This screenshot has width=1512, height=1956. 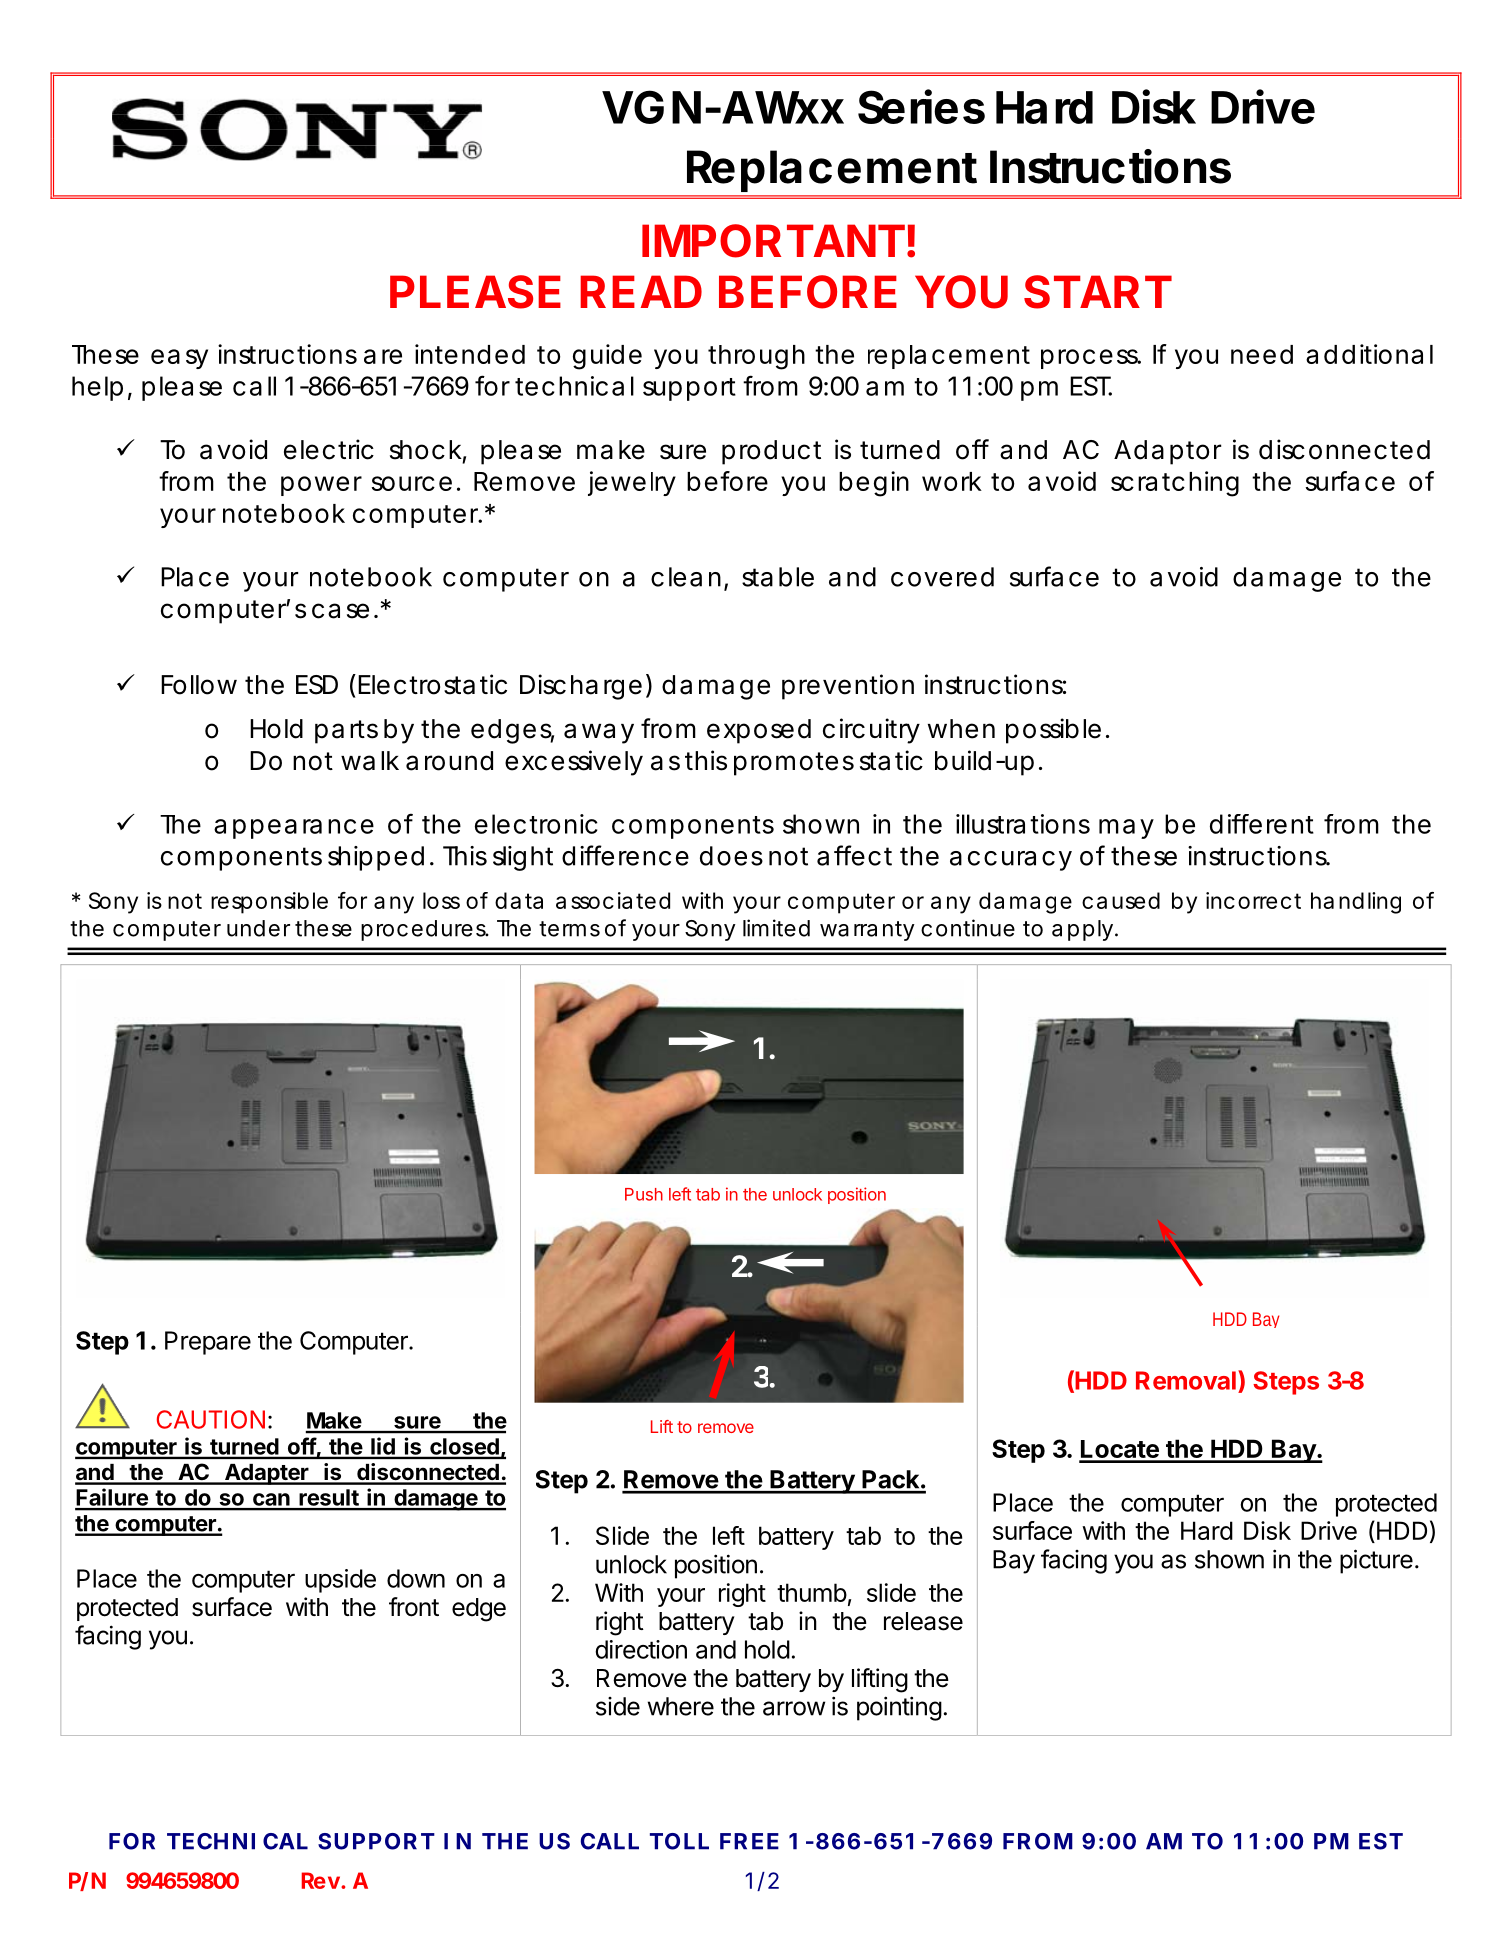 What do you see at coordinates (329, 449) in the screenshot?
I see `electric` at bounding box center [329, 449].
